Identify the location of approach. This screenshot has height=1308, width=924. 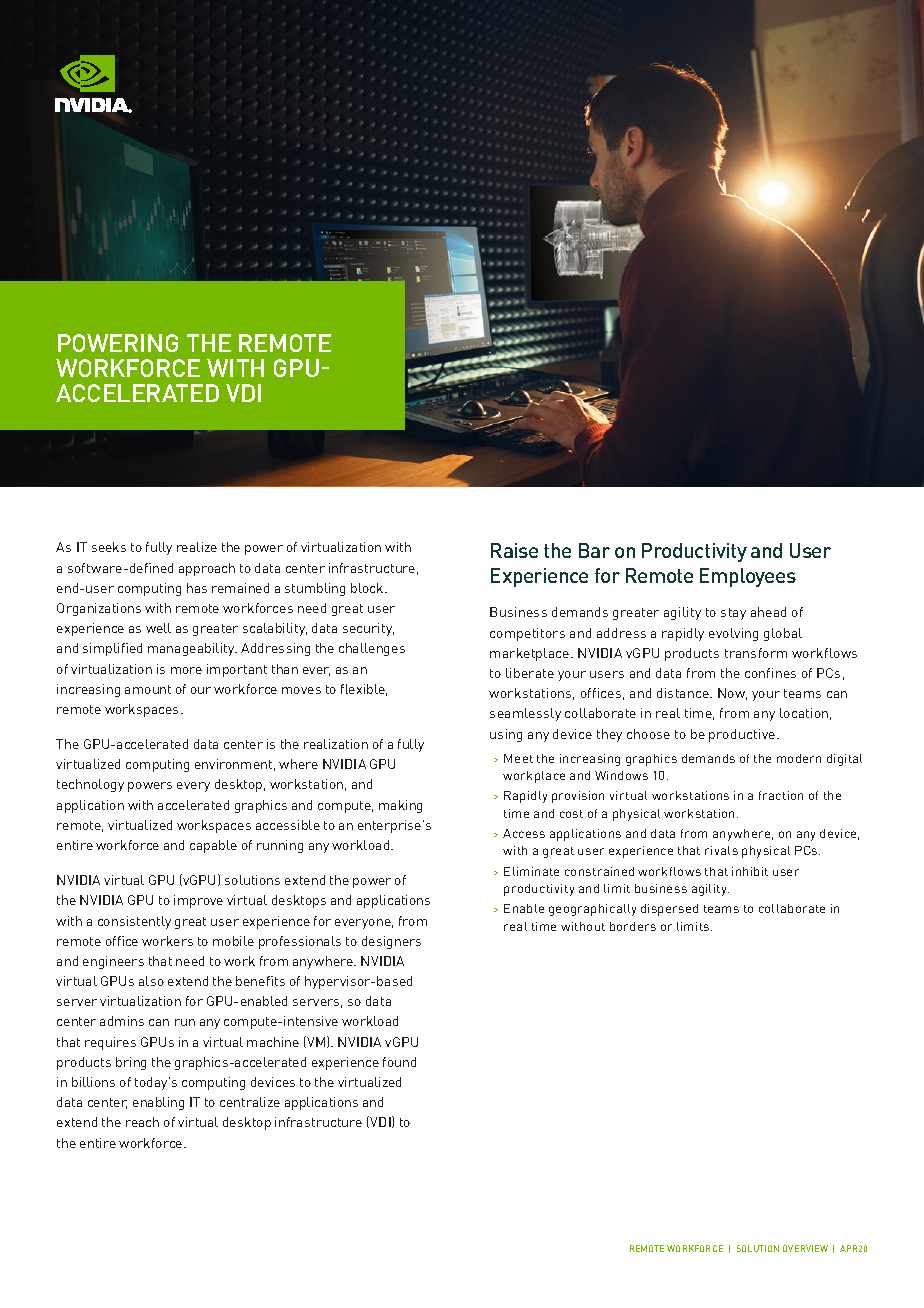
(207, 569).
